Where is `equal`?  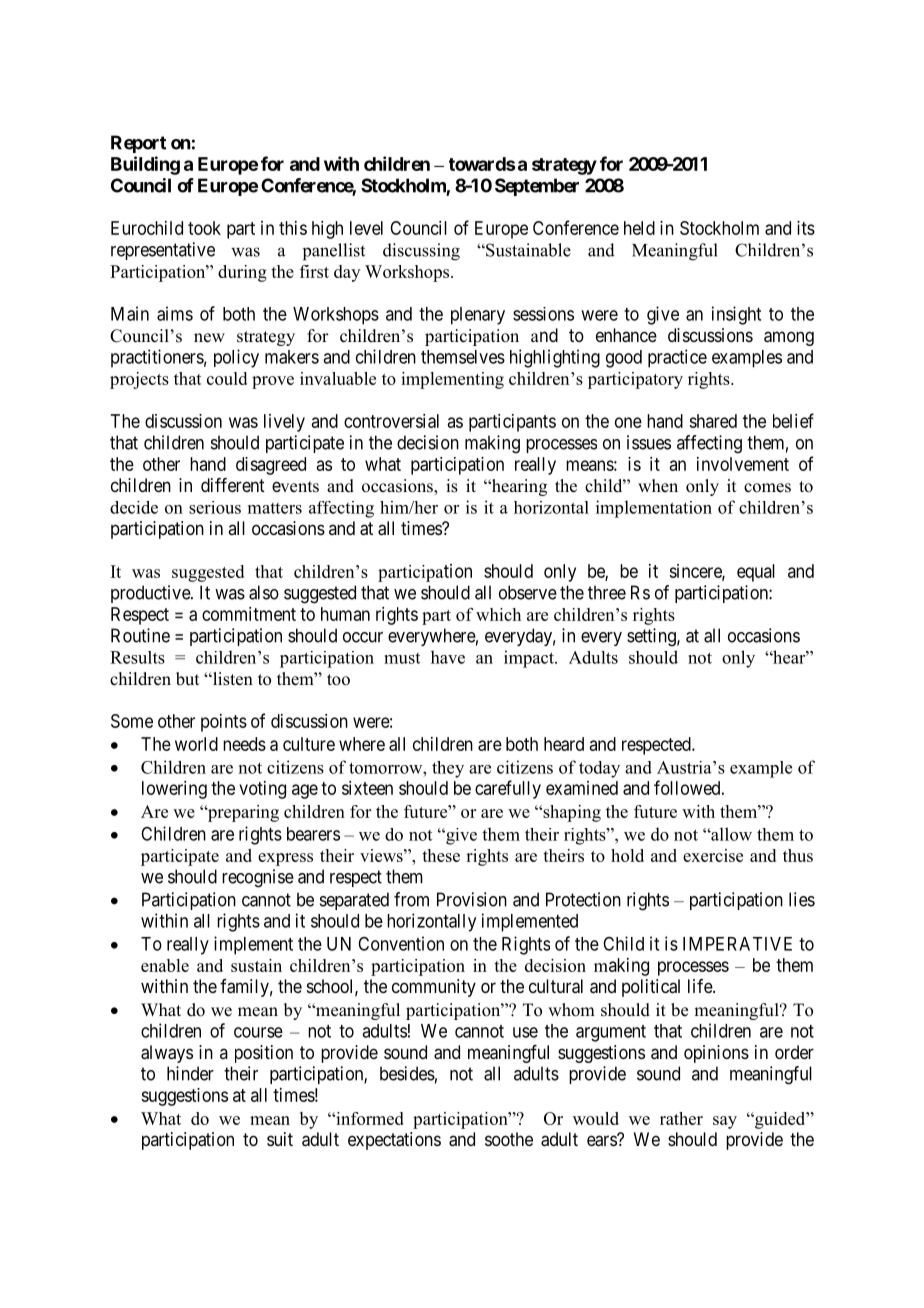 equal is located at coordinates (756, 573).
